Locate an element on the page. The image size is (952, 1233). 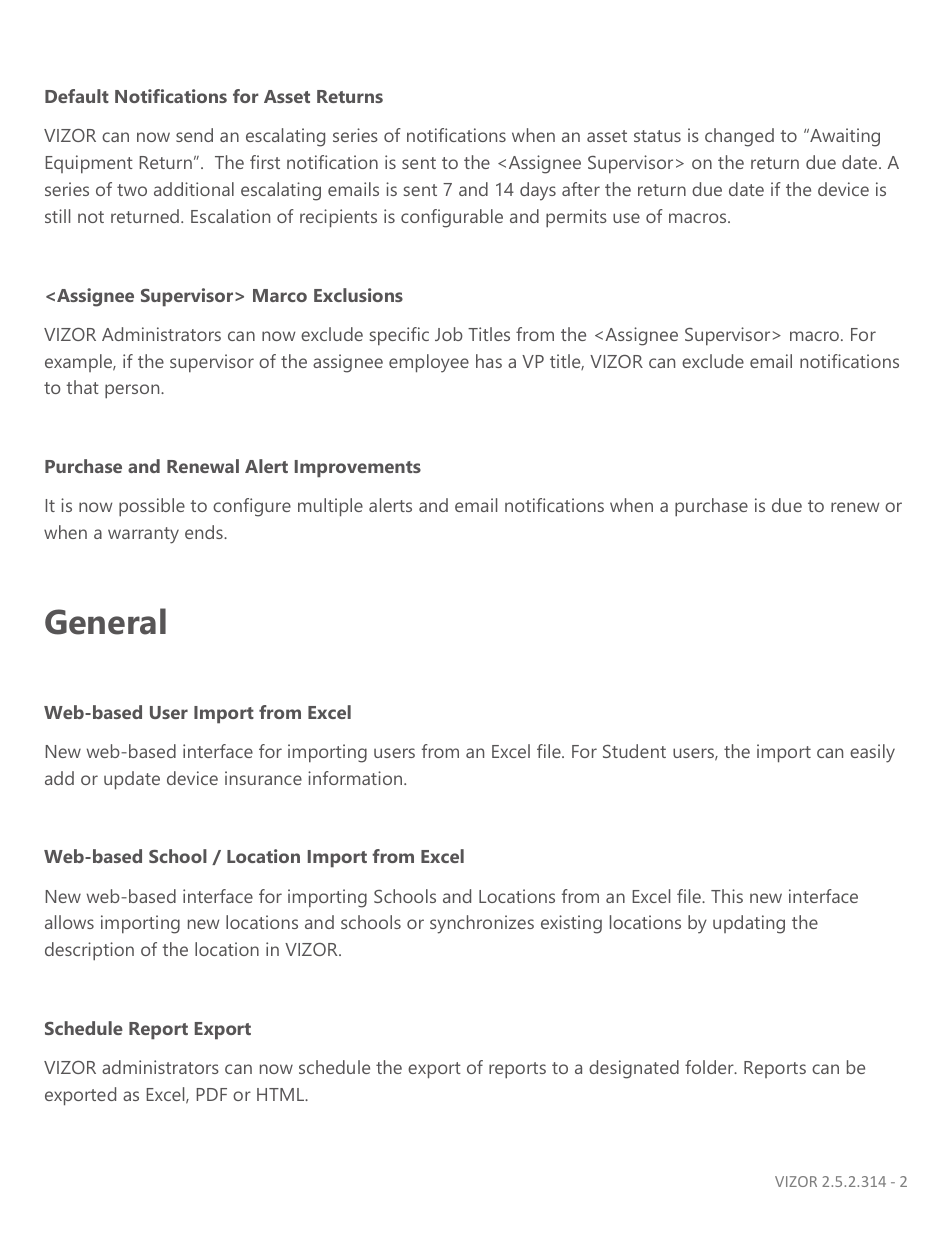
PDF is located at coordinates (212, 1094).
